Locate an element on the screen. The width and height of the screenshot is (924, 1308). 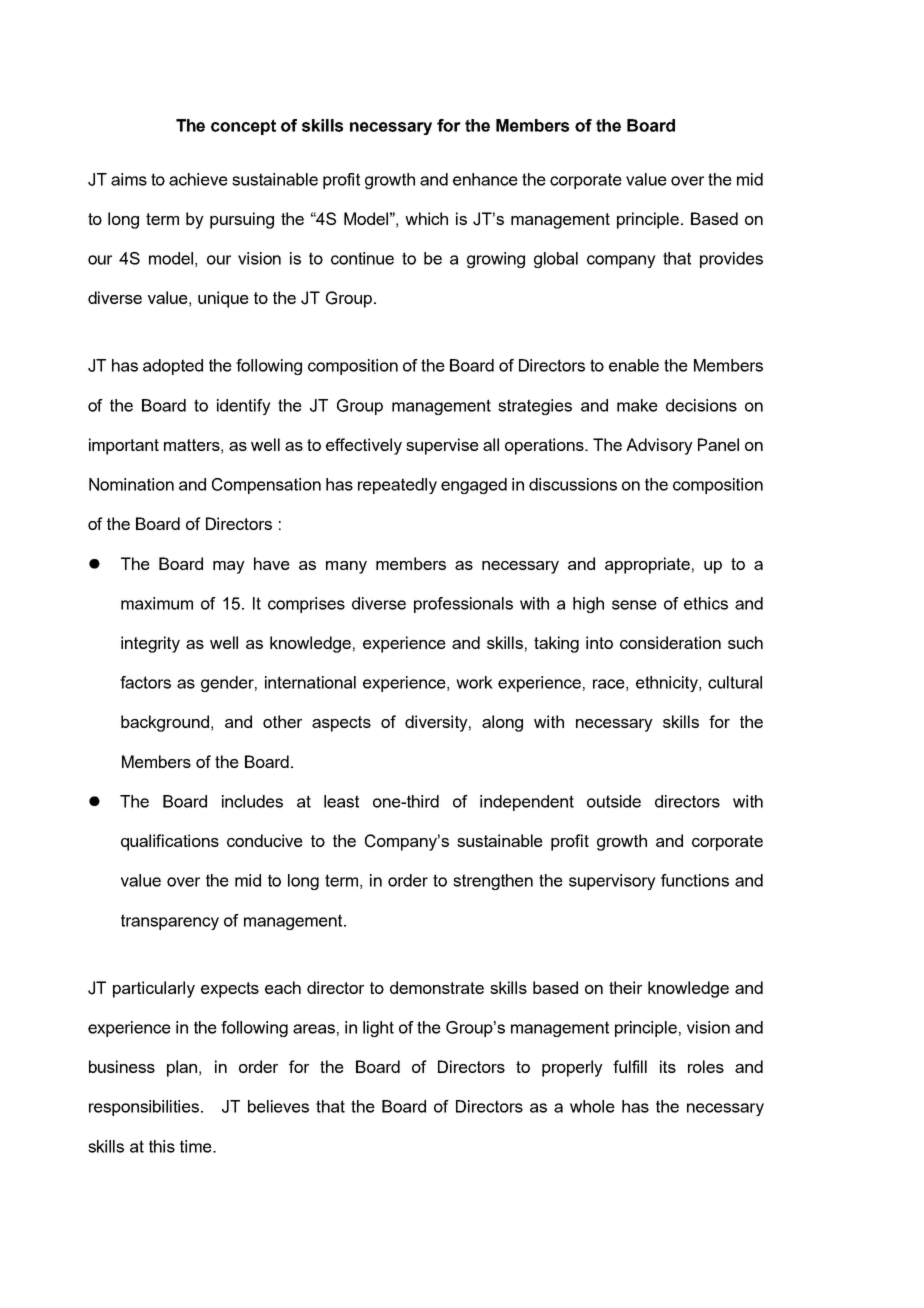
enhance is located at coordinates (485, 179).
